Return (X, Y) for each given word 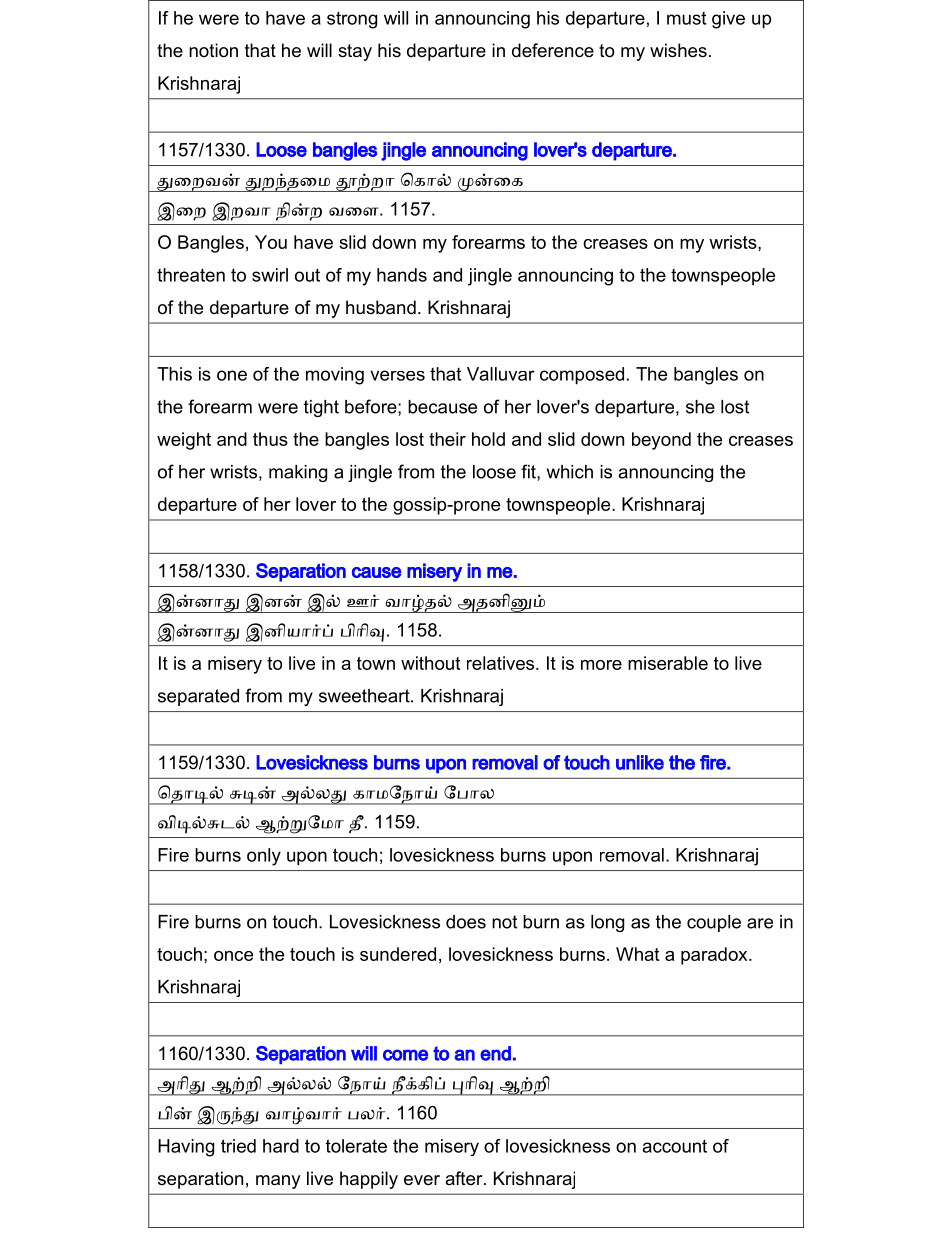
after (465, 1178)
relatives (502, 663)
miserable (668, 663)
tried (238, 1146)
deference (553, 50)
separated (198, 697)
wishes (678, 50)
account (674, 1146)
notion (213, 50)
